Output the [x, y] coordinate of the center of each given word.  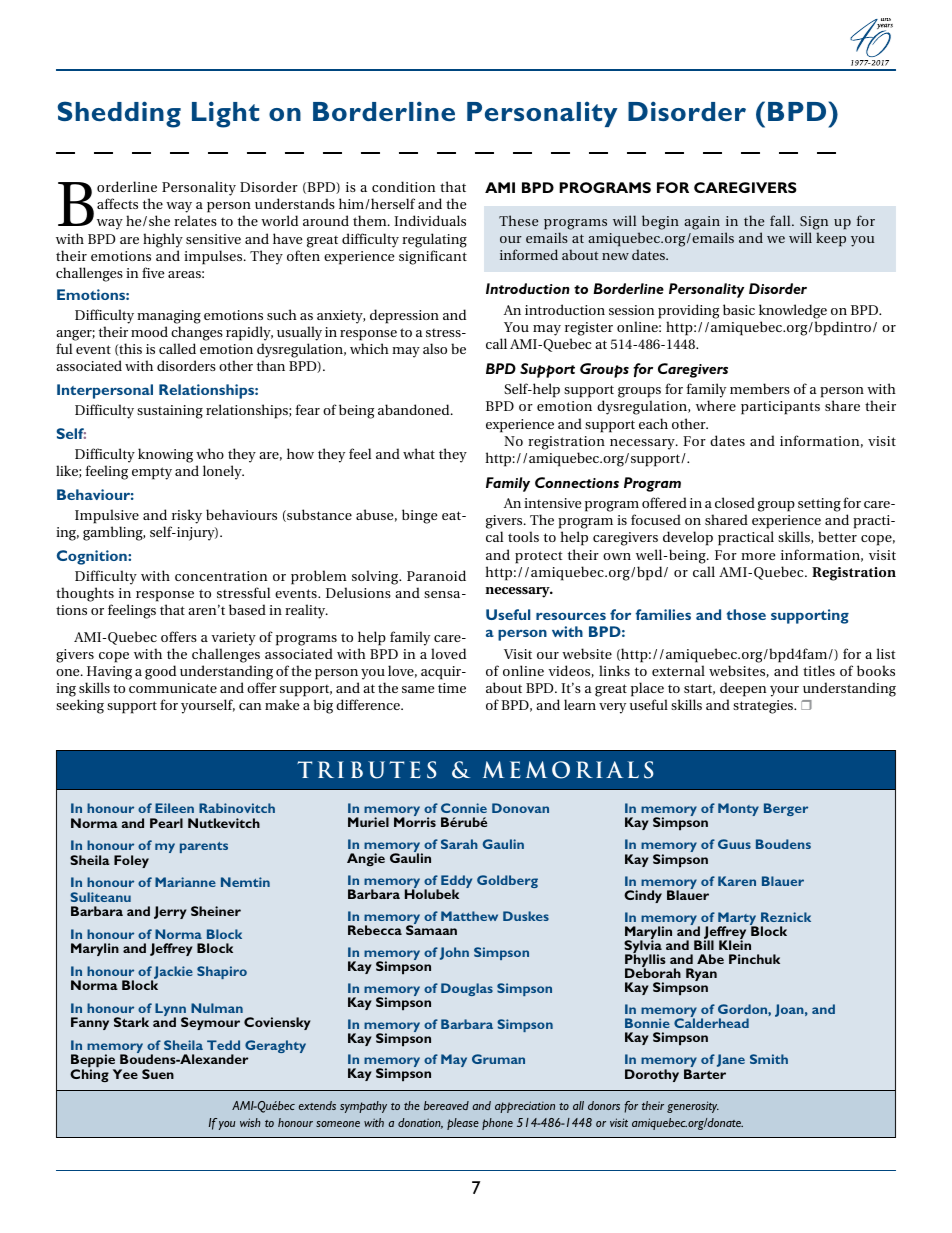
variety [233, 639]
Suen [158, 1074]
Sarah [459, 844]
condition [404, 186]
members [760, 388]
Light [225, 114]
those [746, 614]
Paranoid [436, 575]
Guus [734, 844]
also [435, 348]
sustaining [170, 412]
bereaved [446, 1105]
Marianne [185, 882]
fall [781, 220]
